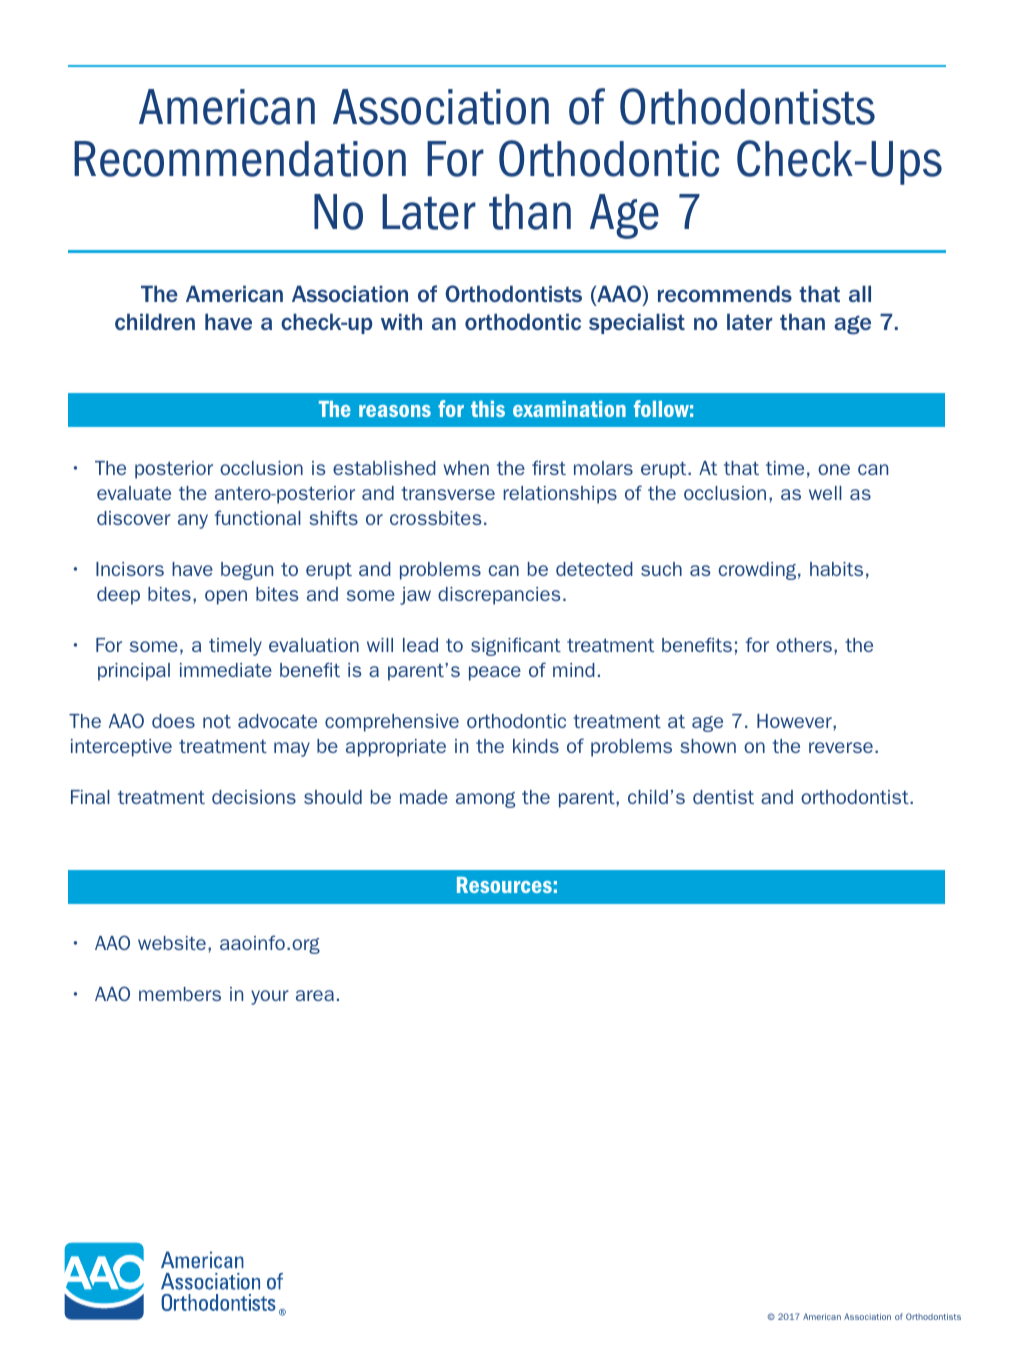 The height and width of the screenshot is (1368, 1014). Describe the element at coordinates (488, 409) in the screenshot. I see `this` at that location.
